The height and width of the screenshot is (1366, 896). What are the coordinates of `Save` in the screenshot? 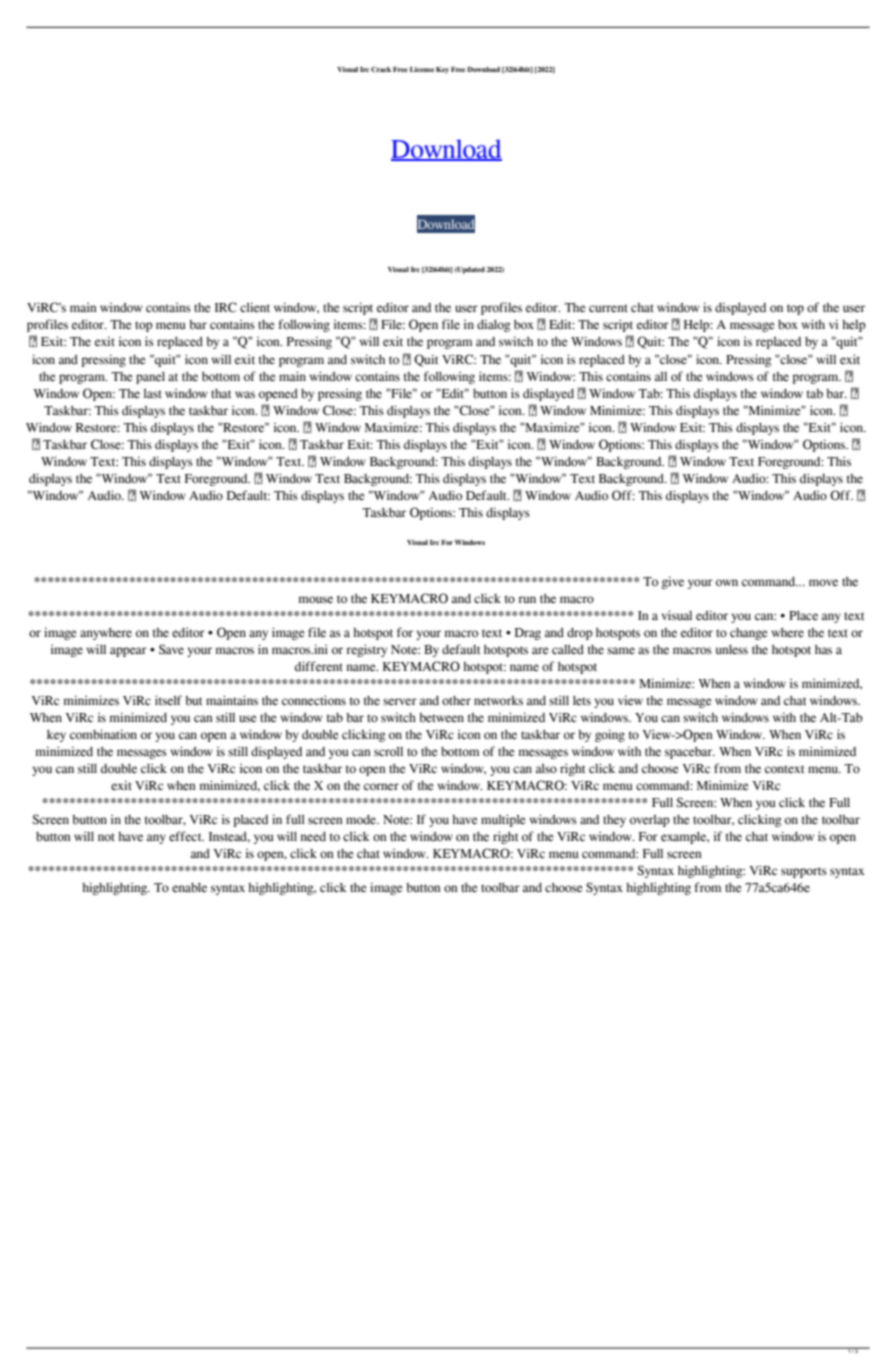 It's located at (171, 649).
